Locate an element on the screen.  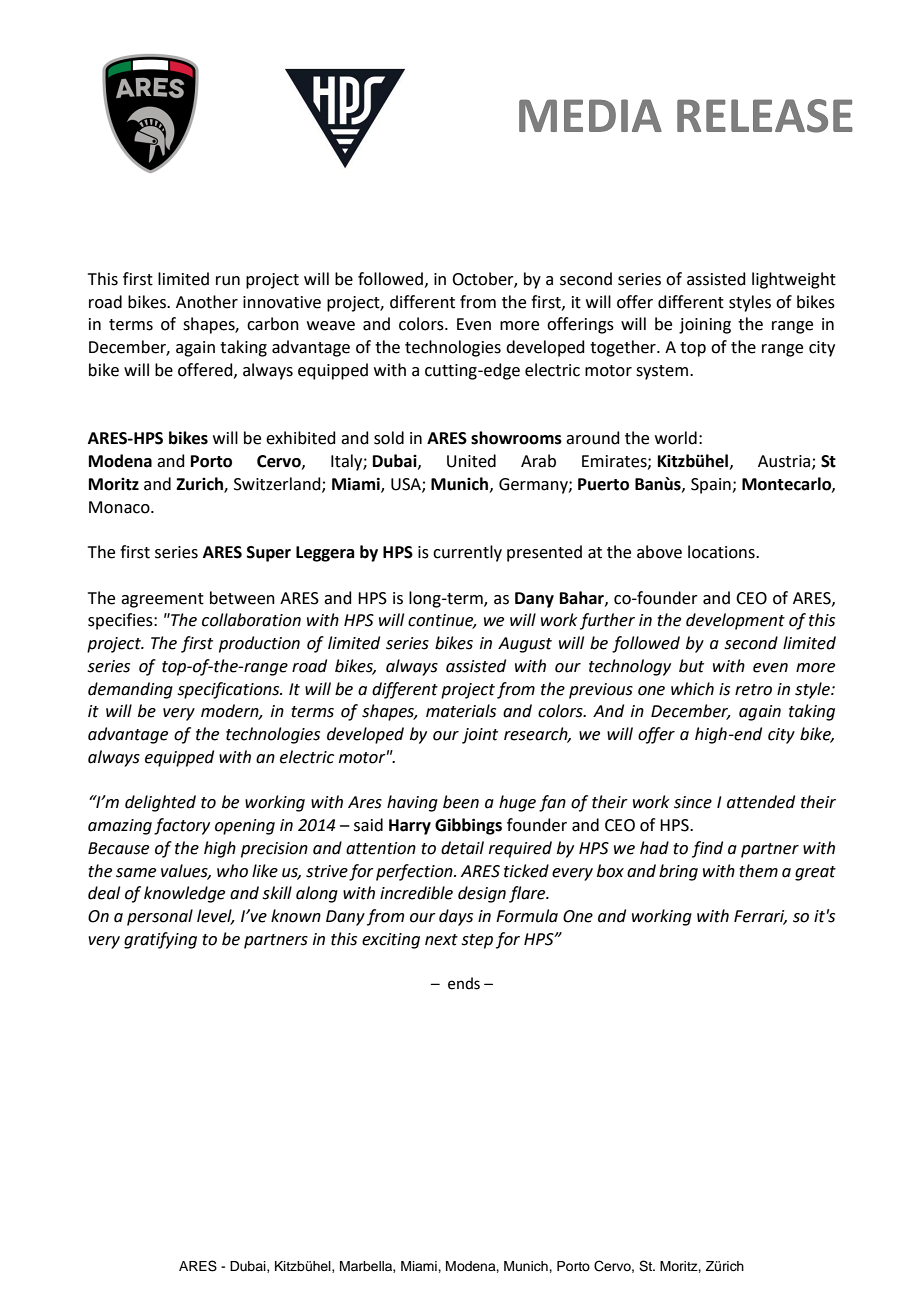
Another is located at coordinates (207, 302).
